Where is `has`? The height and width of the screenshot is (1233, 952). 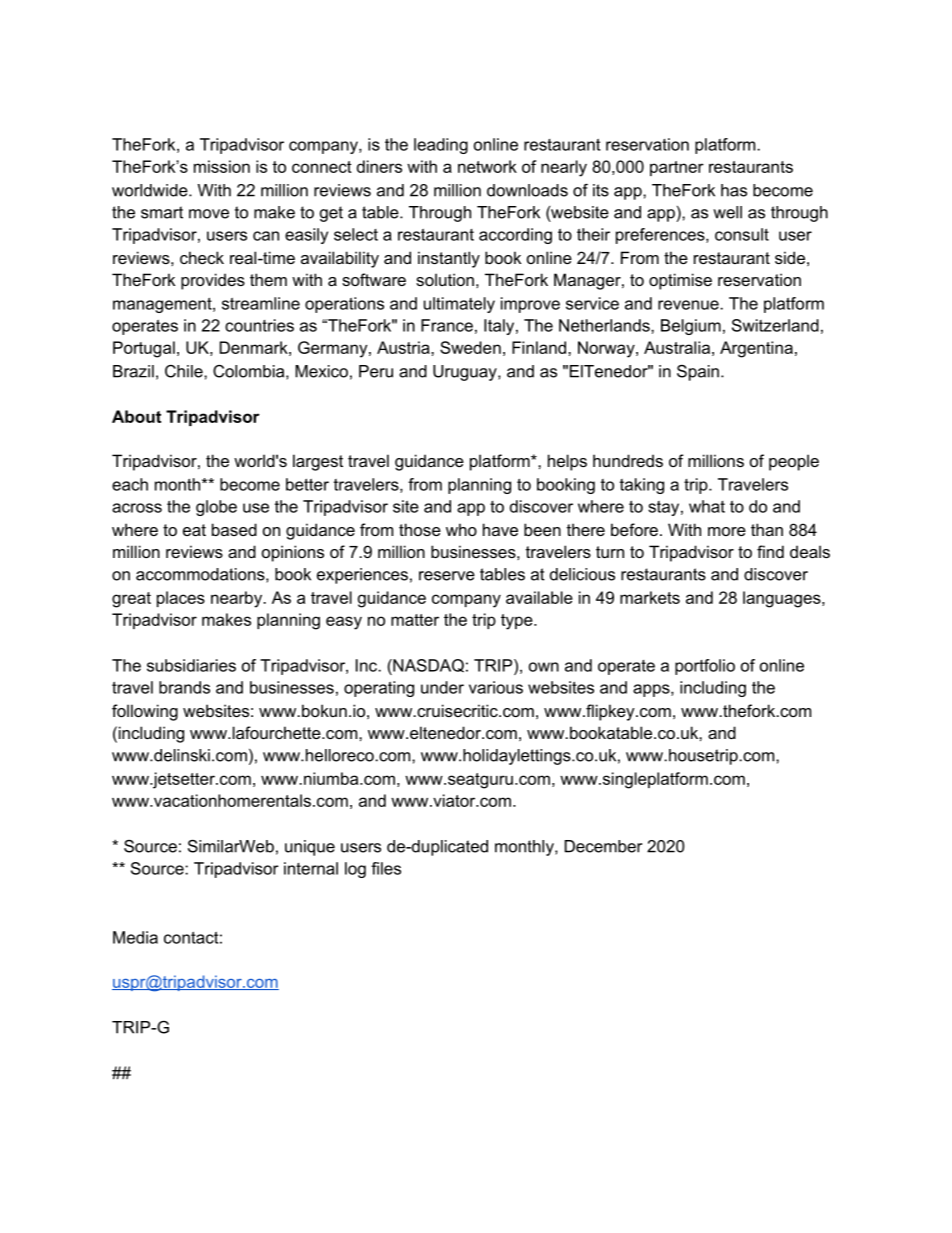
has is located at coordinates (734, 190).
